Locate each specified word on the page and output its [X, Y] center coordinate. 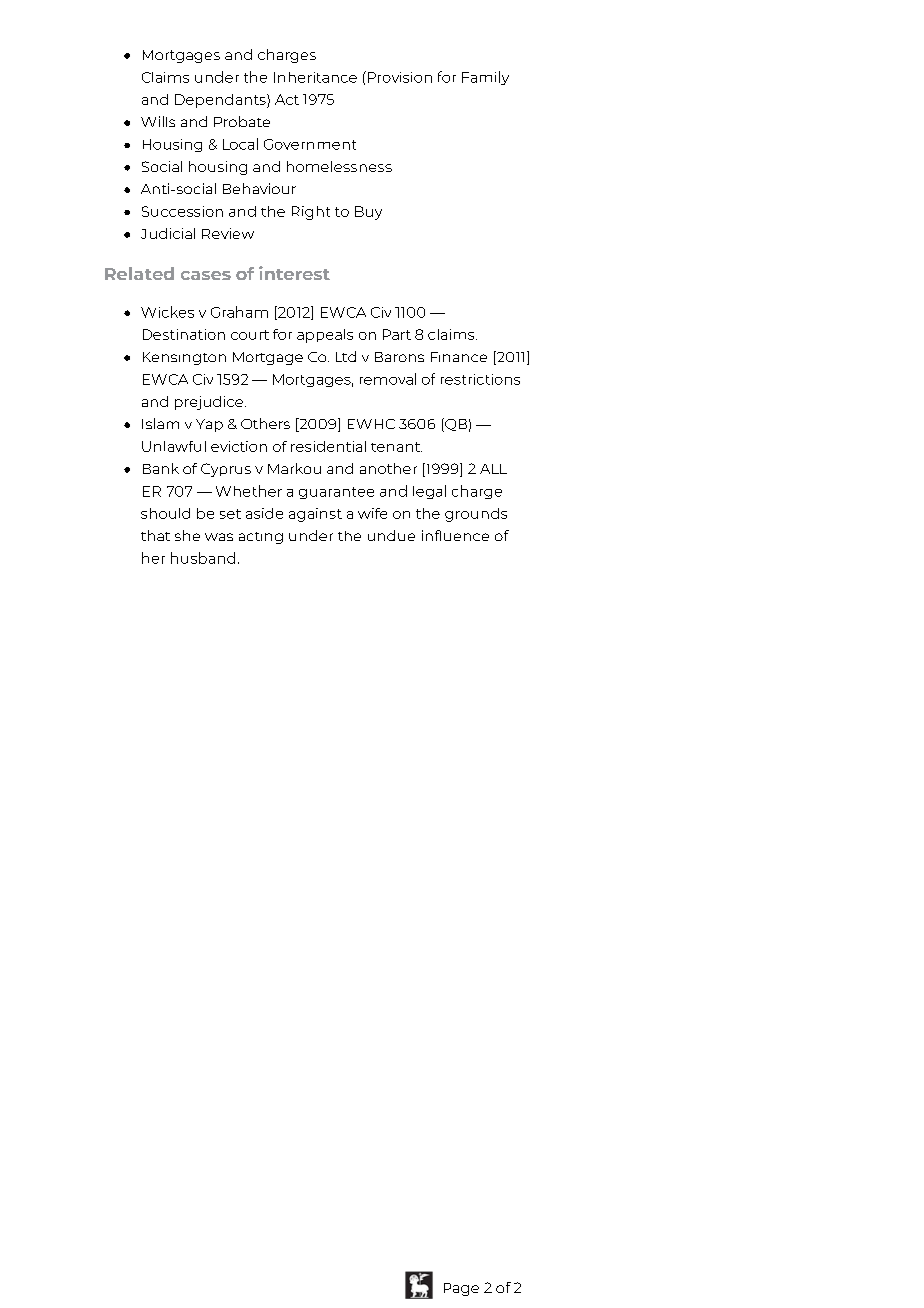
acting [261, 538]
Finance [459, 357]
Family [485, 78]
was [219, 537]
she [187, 535]
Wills [158, 121]
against [315, 515]
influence [455, 535]
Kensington [184, 358]
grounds [476, 515]
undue [391, 535]
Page [461, 1289]
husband [203, 558]
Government [310, 144]
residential [328, 446]
